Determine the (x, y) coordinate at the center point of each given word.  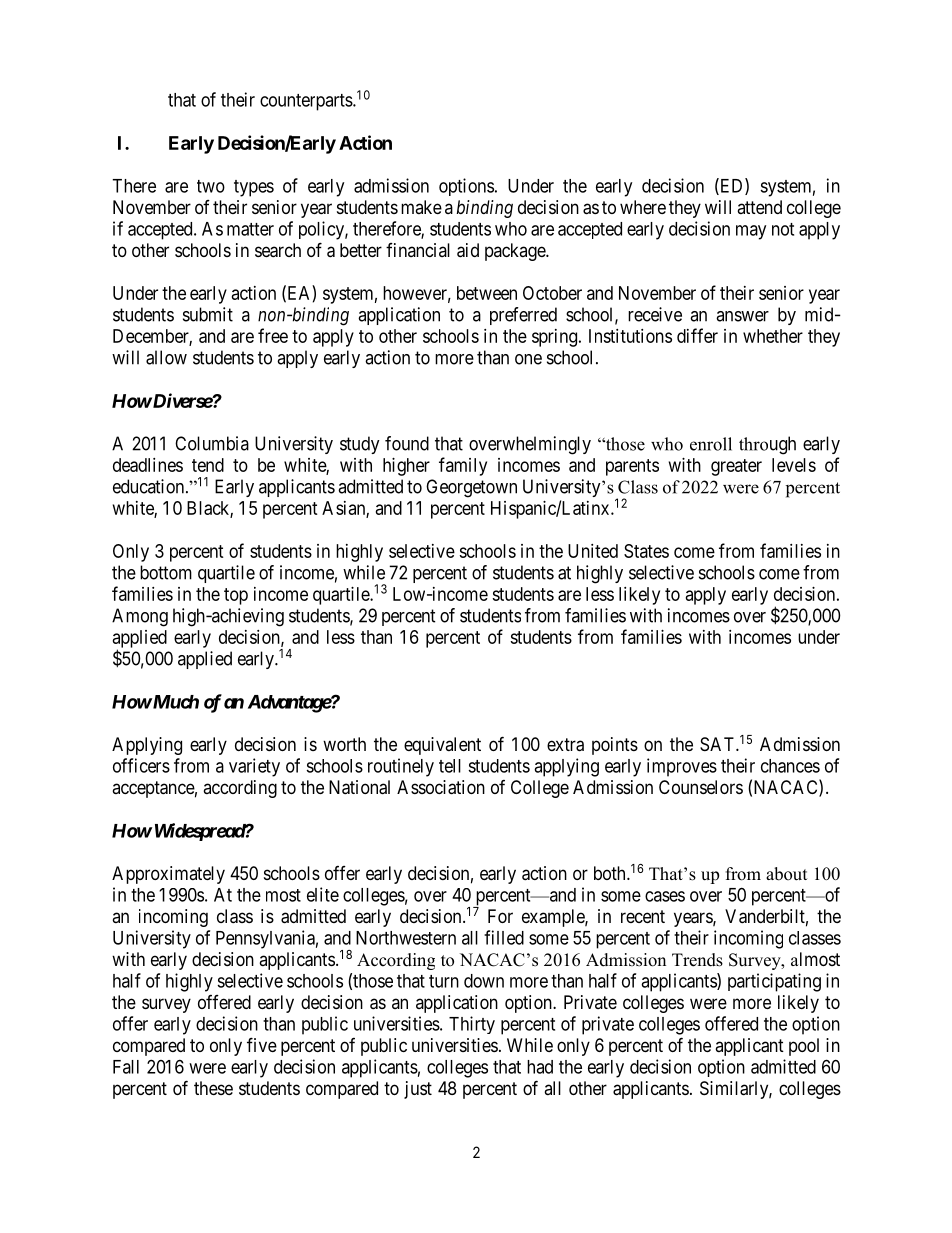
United (593, 551)
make (421, 207)
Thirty (472, 1025)
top (236, 596)
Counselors (701, 787)
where (643, 207)
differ (697, 335)
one (528, 359)
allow (166, 357)
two (211, 186)
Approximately (168, 875)
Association (441, 787)
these (213, 1088)
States (646, 551)
